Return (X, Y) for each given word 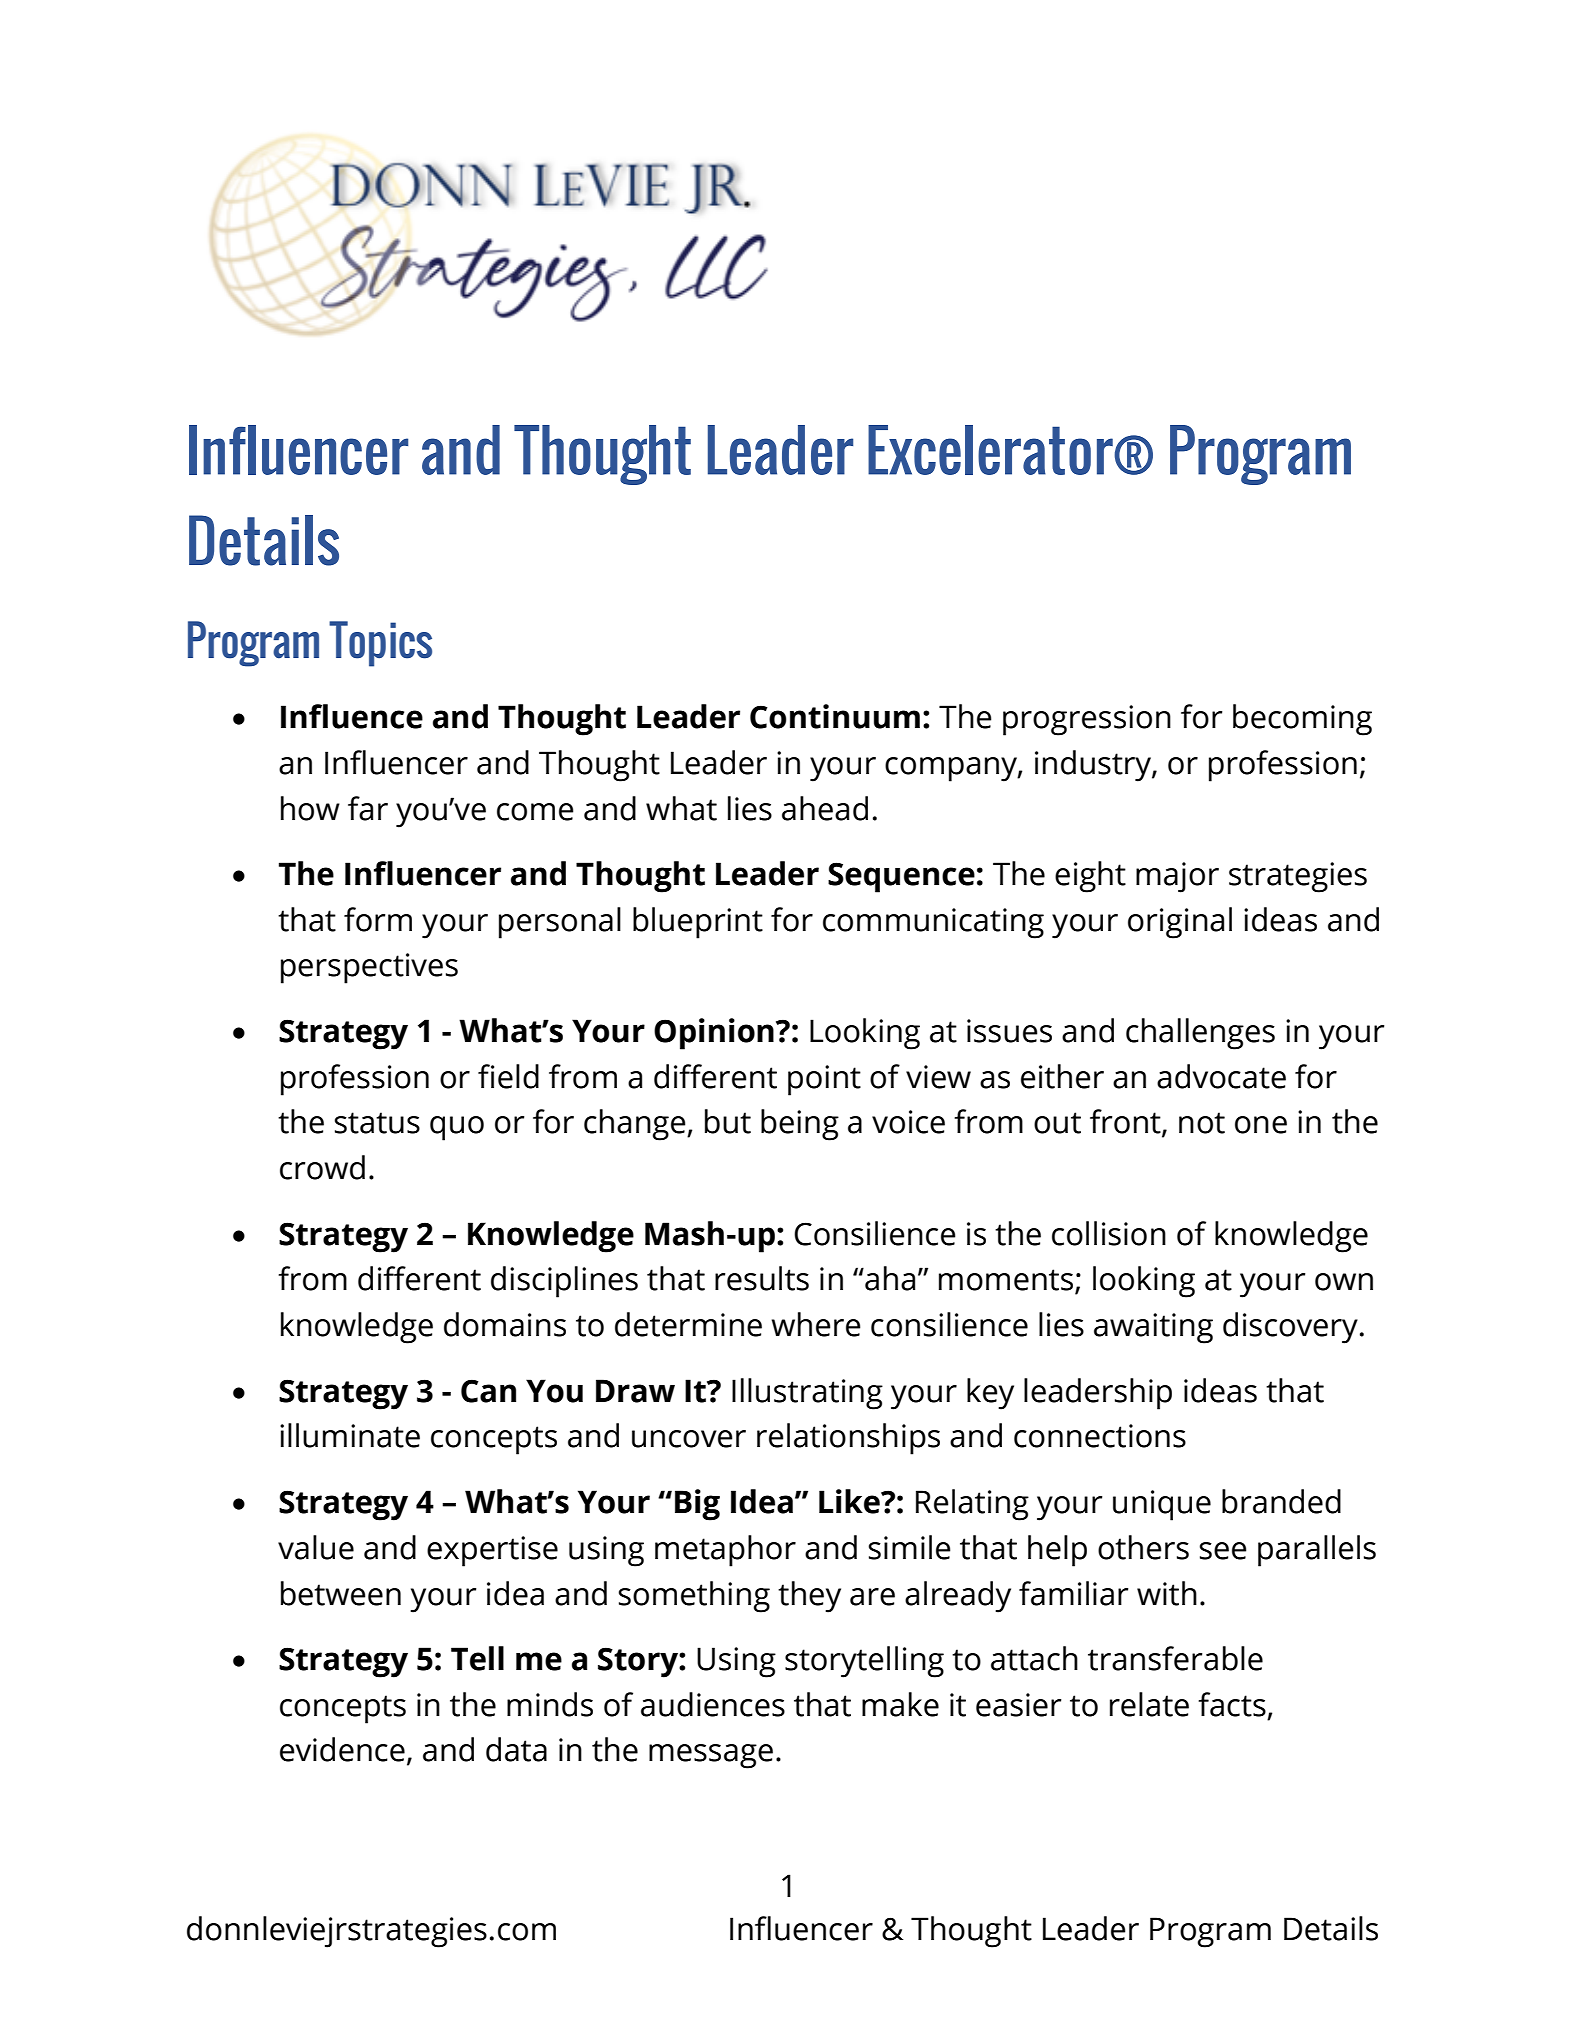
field (508, 1076)
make (900, 1704)
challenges (1200, 1034)
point (824, 1080)
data (516, 1749)
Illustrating (807, 1394)
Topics (380, 644)
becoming (1302, 720)
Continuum (835, 716)
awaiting (1153, 1328)
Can (488, 1391)
